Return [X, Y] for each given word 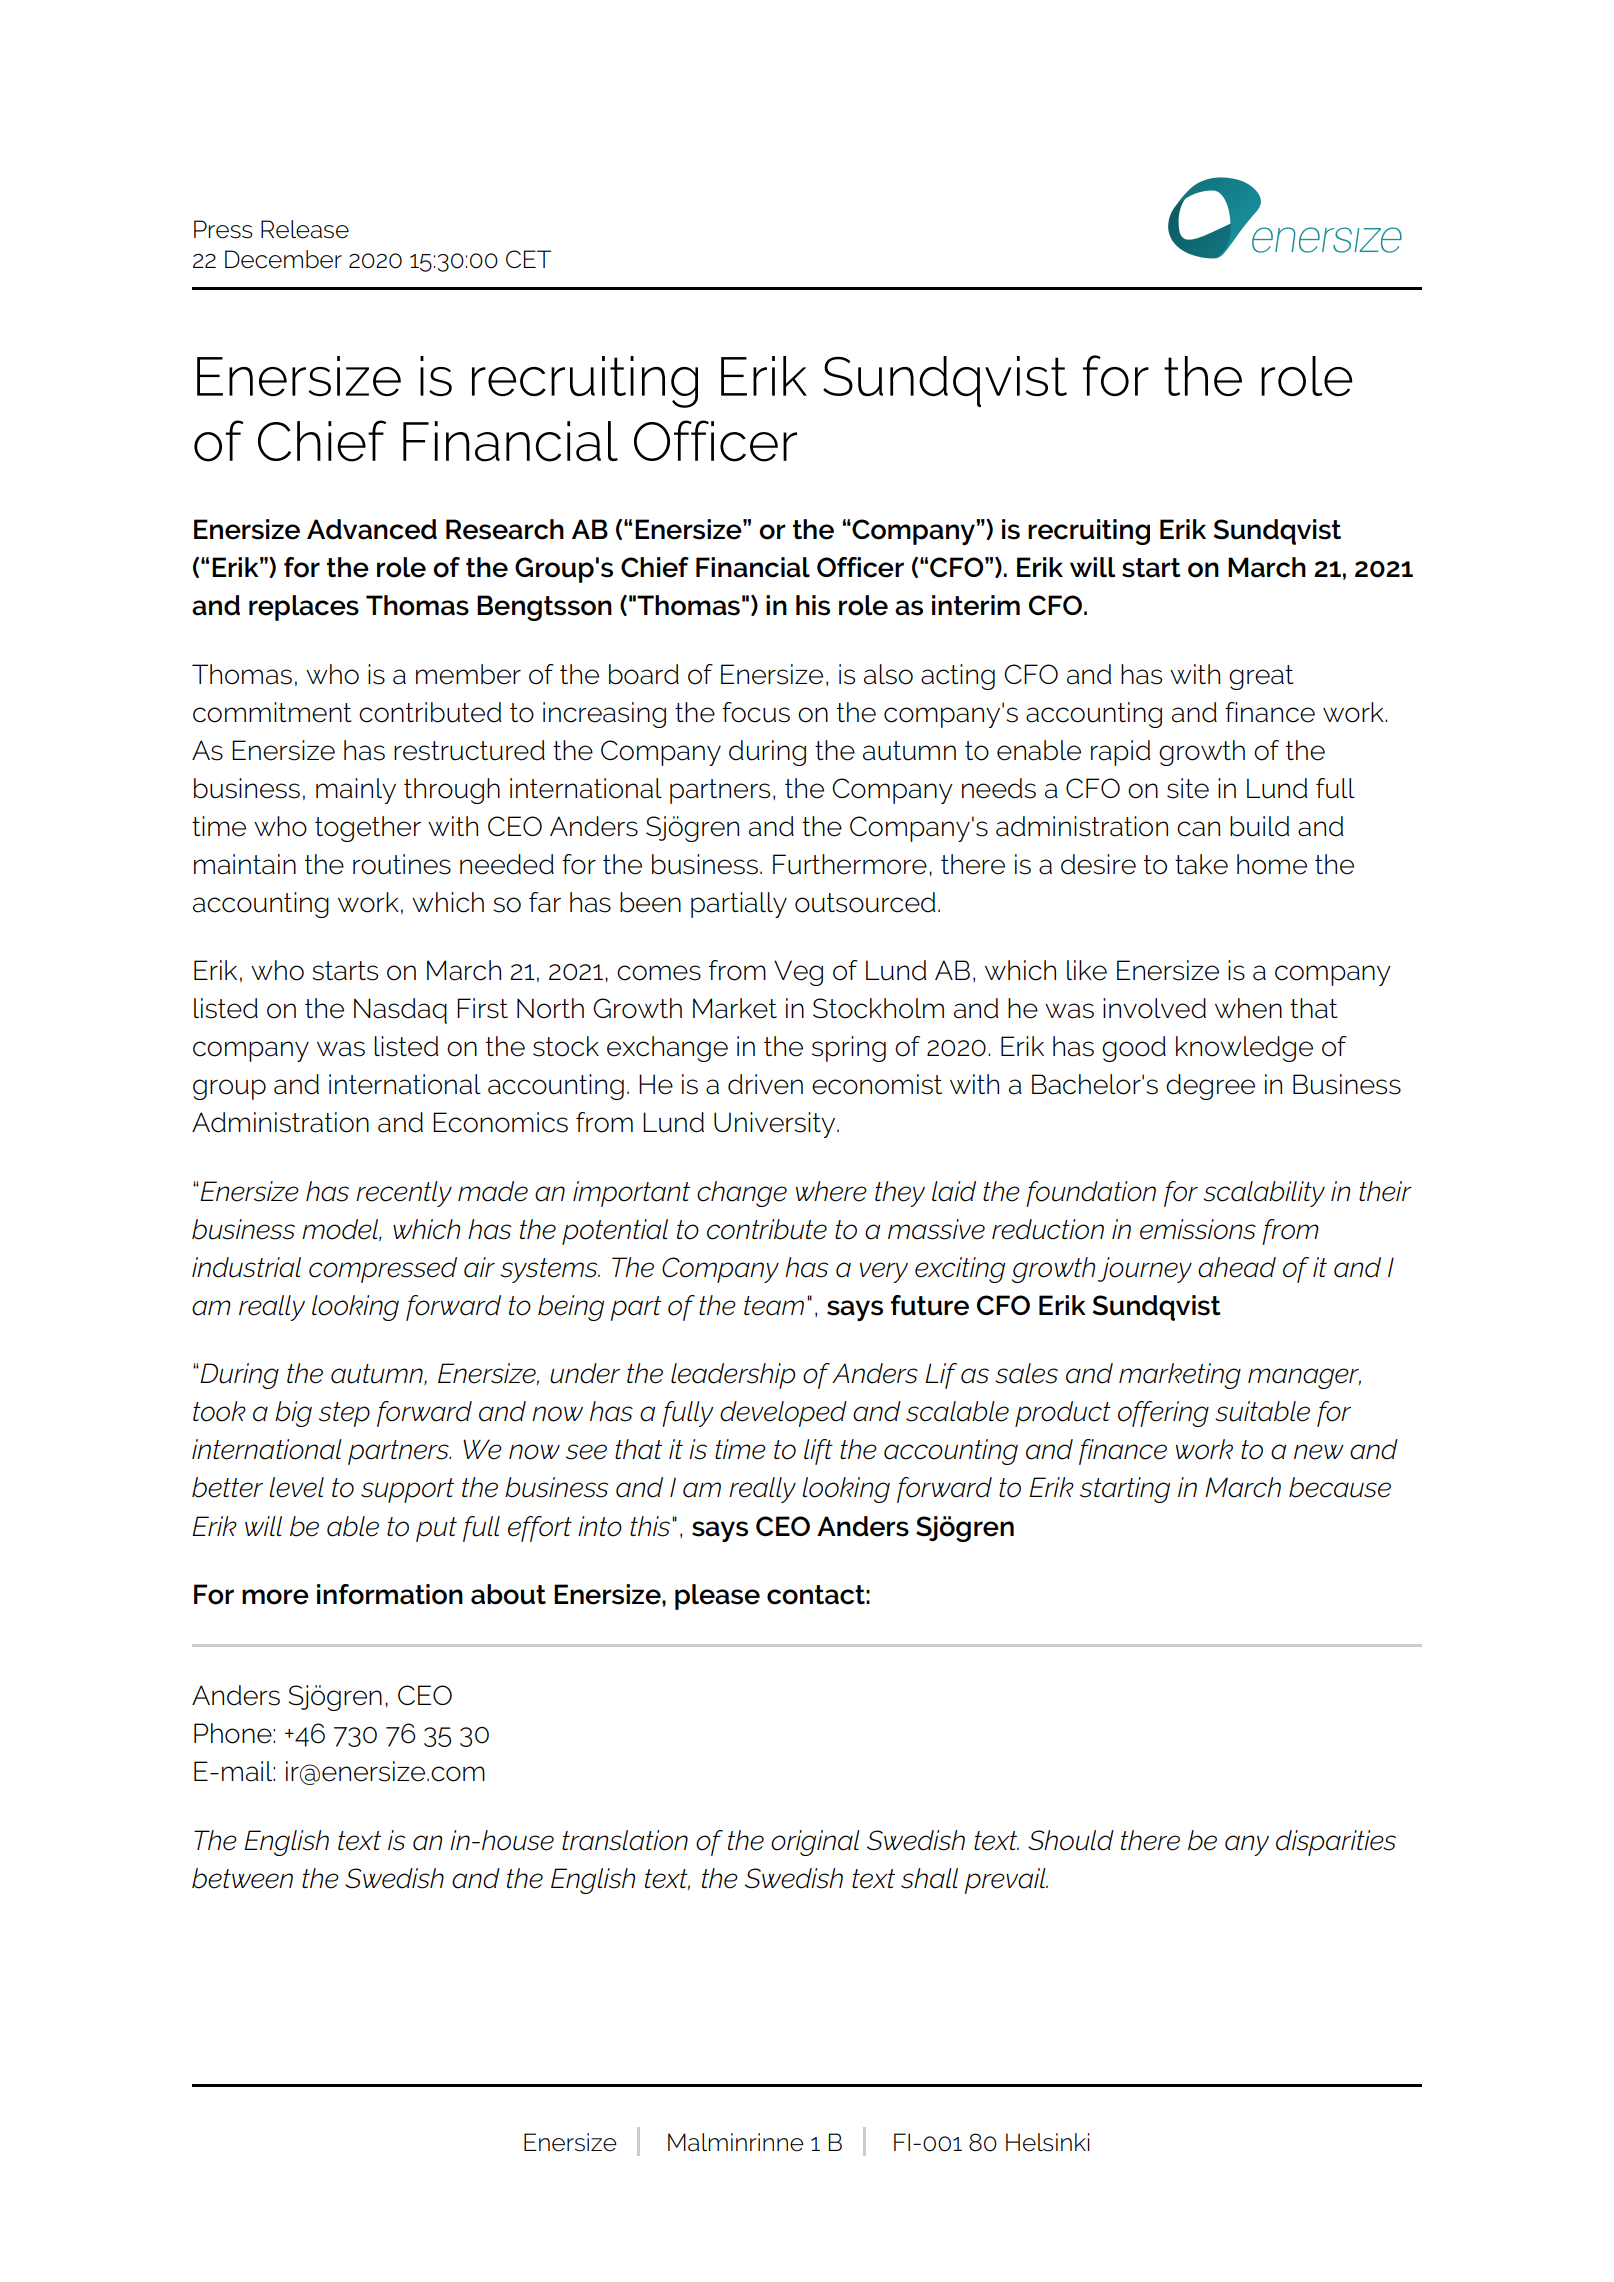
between [242, 1878]
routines [402, 864]
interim [976, 605]
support [407, 1490]
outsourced [865, 902]
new [1319, 1452]
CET [528, 259]
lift [818, 1452]
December [283, 259]
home [1272, 864]
